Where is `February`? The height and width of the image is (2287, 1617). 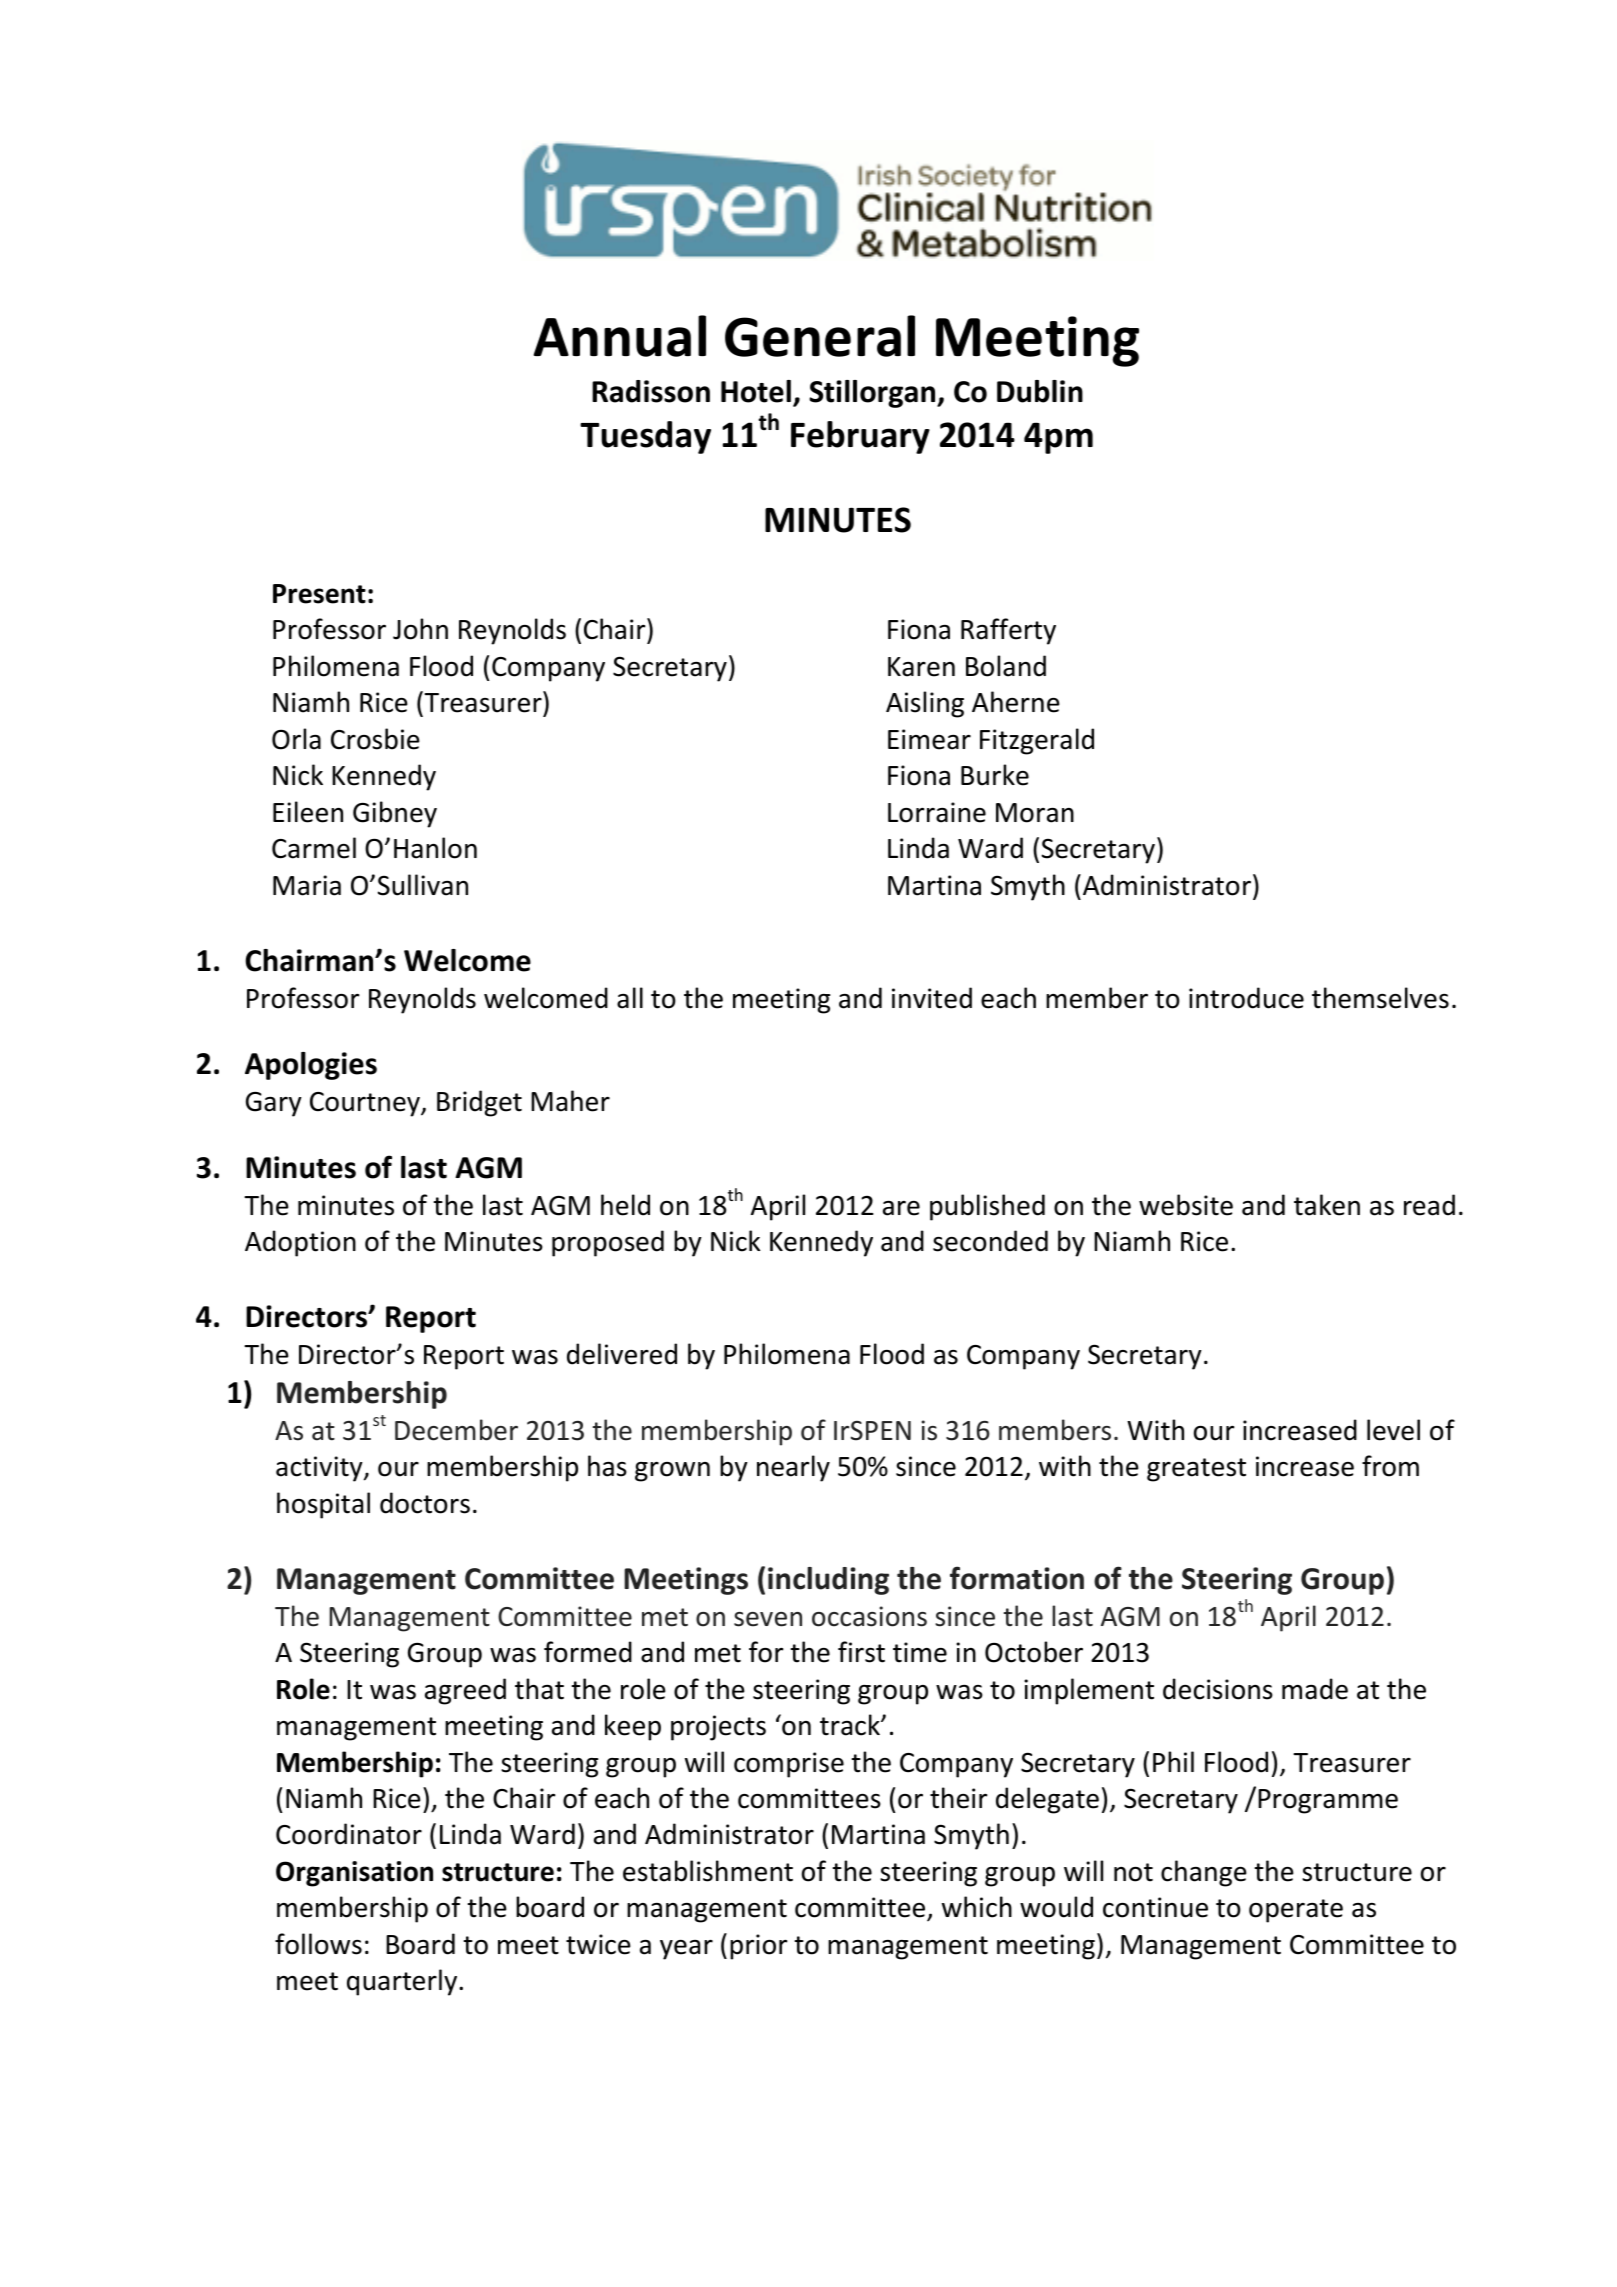 February is located at coordinates (860, 437).
